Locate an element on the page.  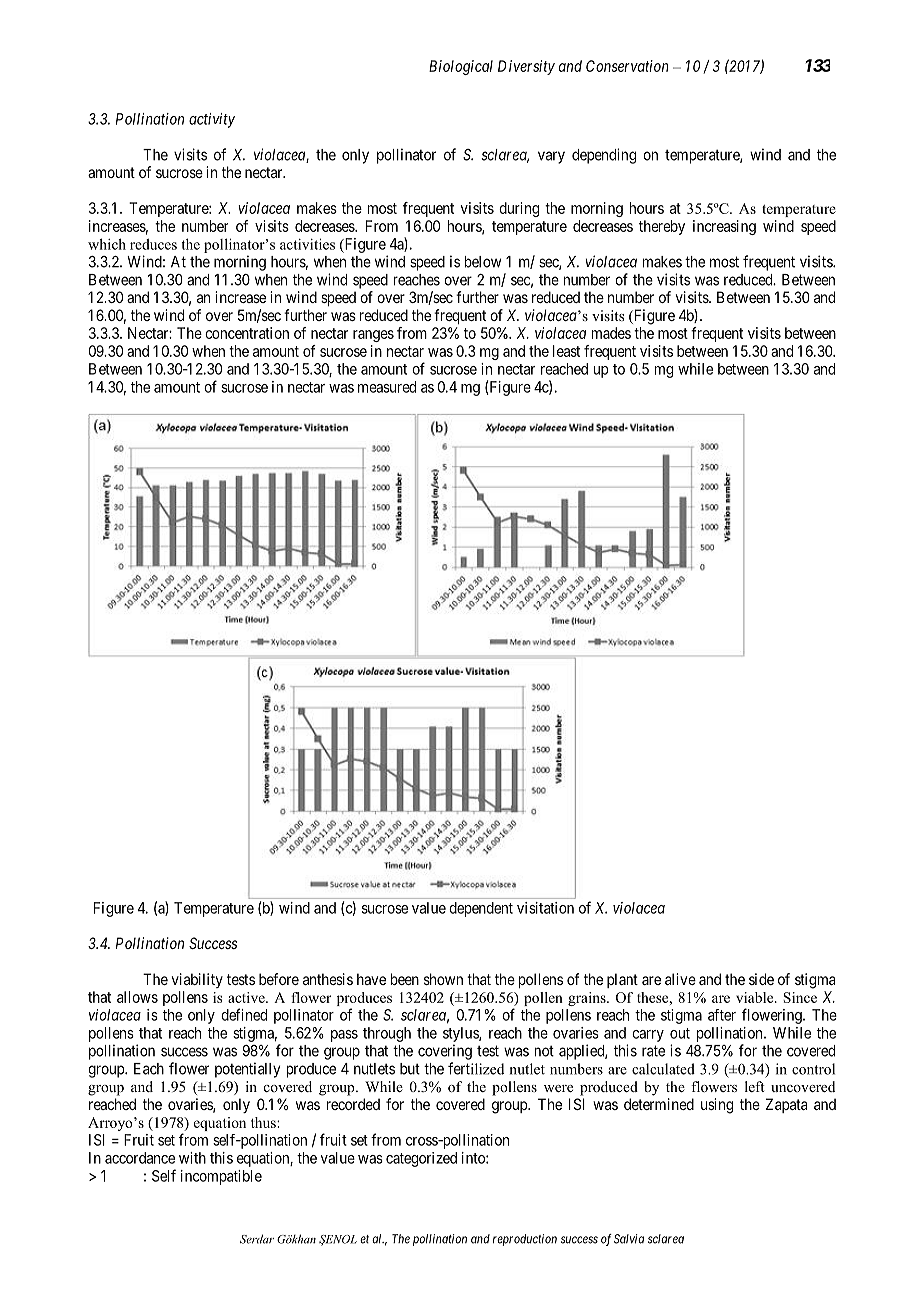
side is located at coordinates (761, 979).
